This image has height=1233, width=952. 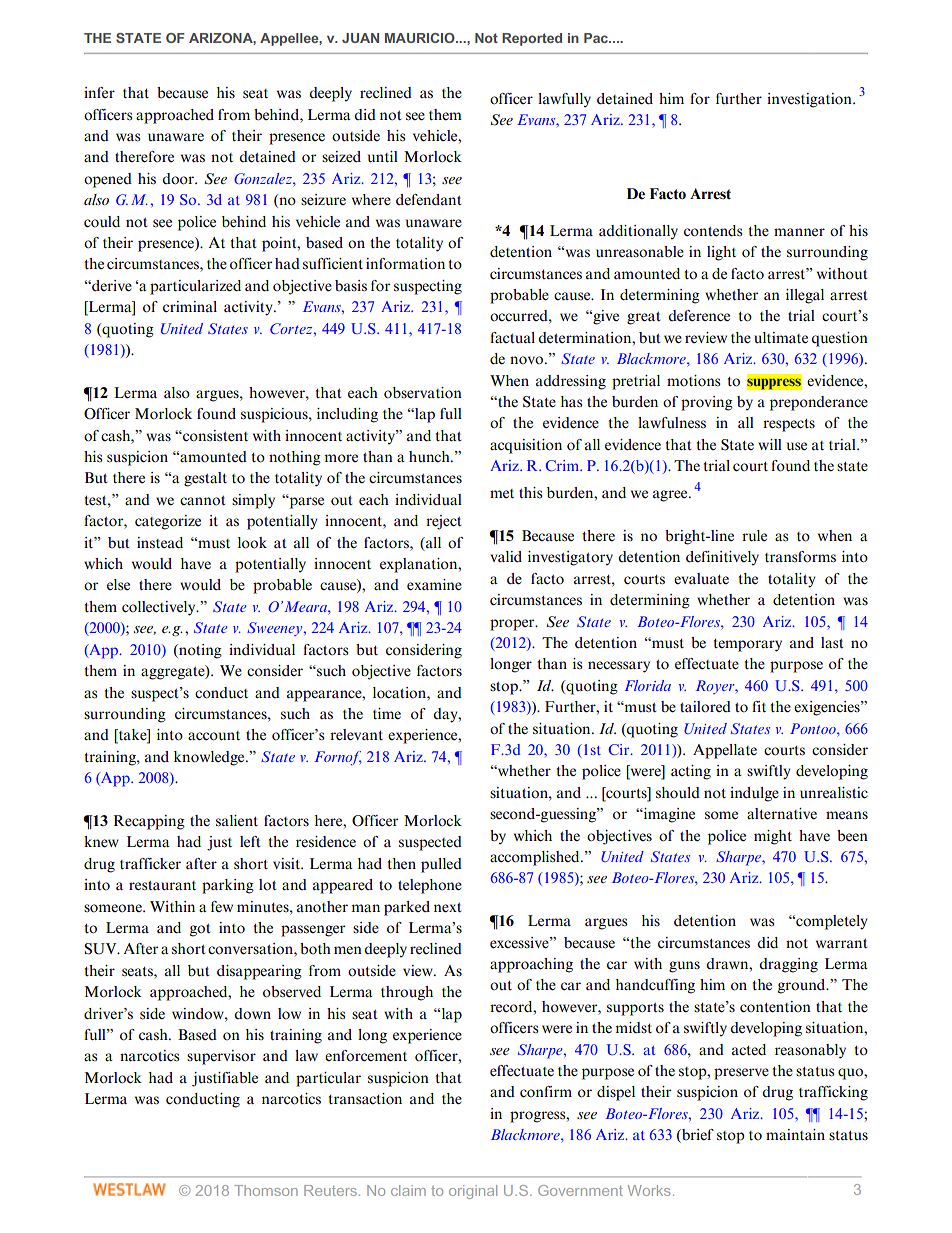 I want to click on infer, so click(x=99, y=92).
